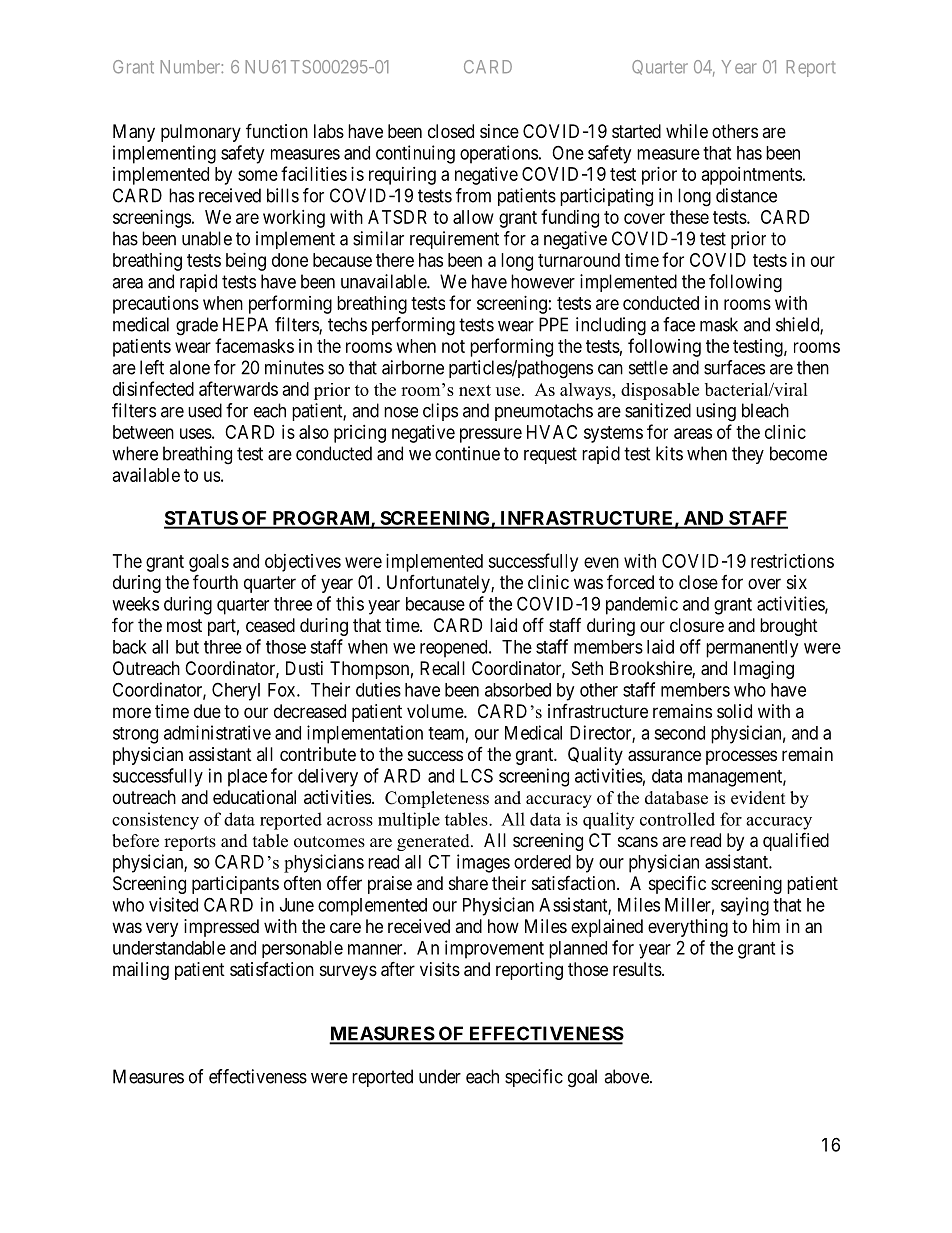  I want to click on fourth, so click(215, 581).
